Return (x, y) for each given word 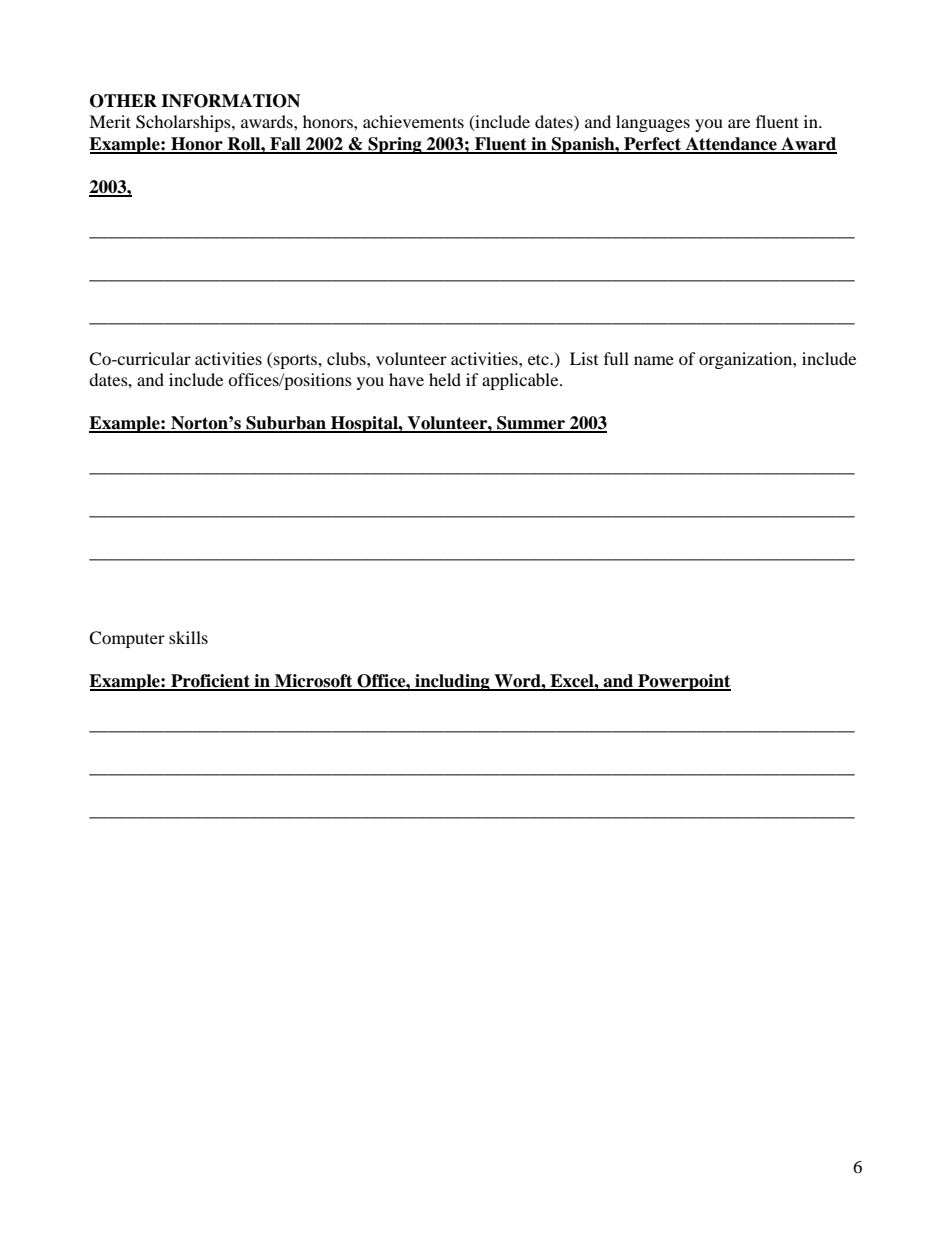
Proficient (210, 682)
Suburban (286, 424)
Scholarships (184, 123)
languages (653, 123)
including (452, 682)
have (406, 379)
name (654, 360)
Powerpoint (683, 682)
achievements (413, 121)
